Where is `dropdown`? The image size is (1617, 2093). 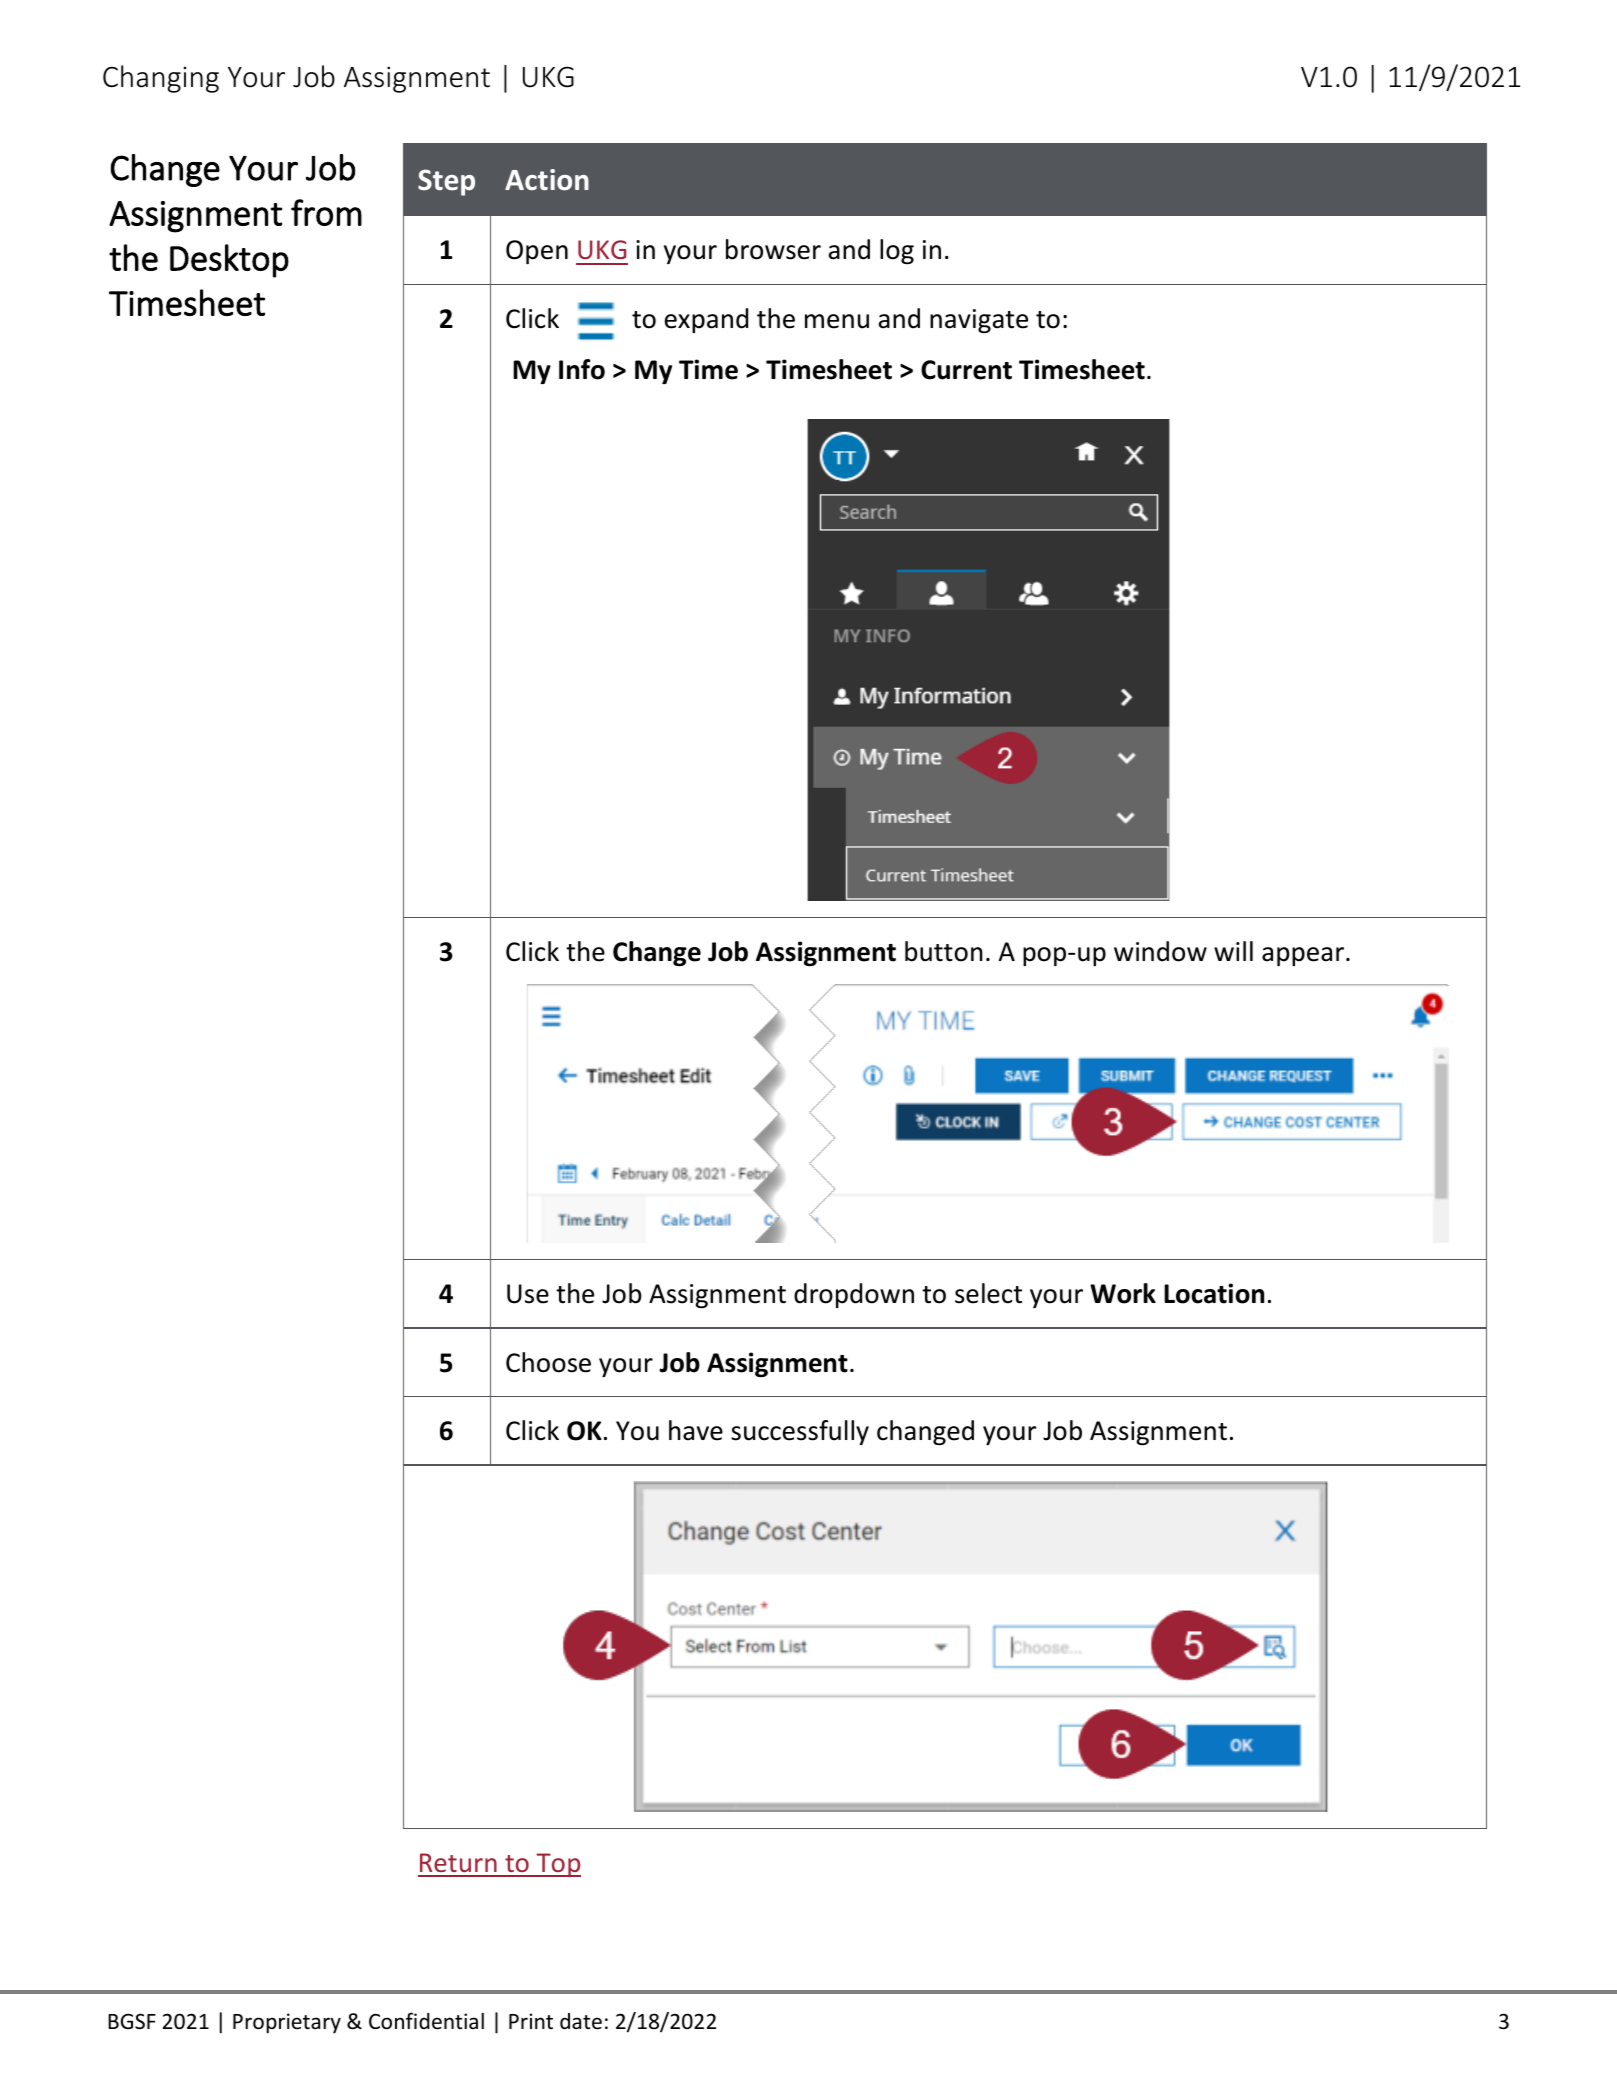
dropdown is located at coordinates (854, 1295).
